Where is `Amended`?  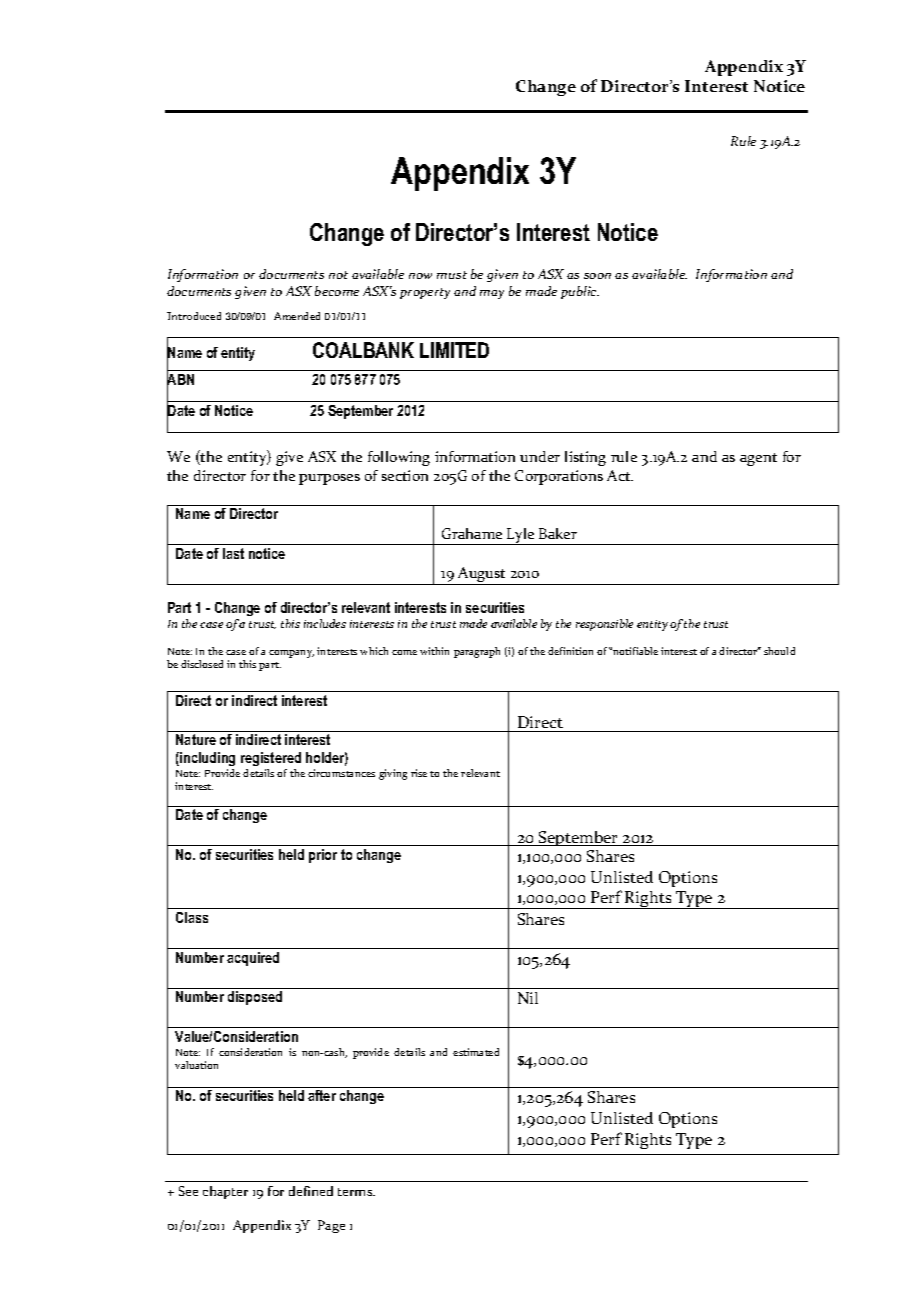 Amended is located at coordinates (297, 316).
